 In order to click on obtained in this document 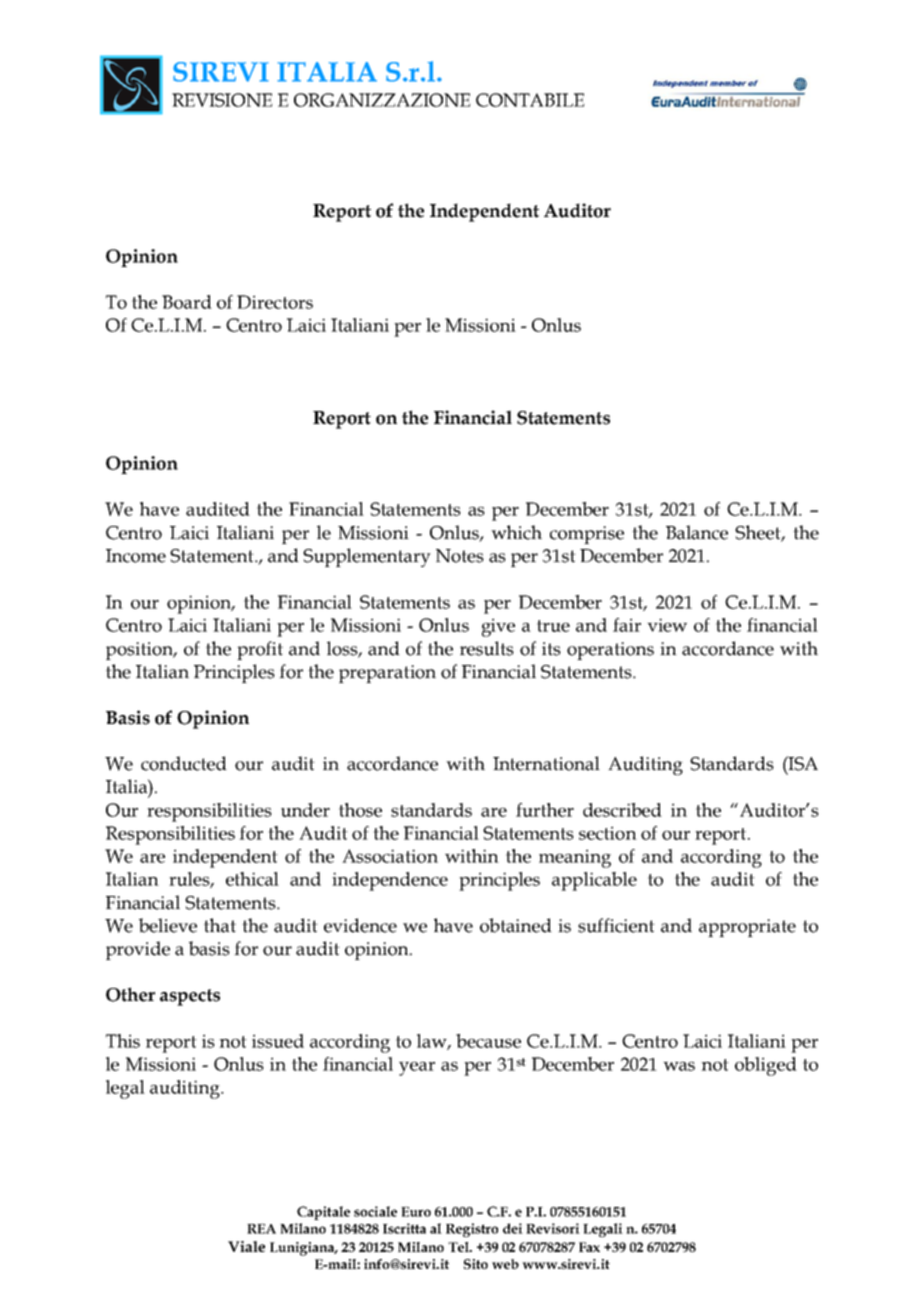, I will do `click(516, 925)`.
